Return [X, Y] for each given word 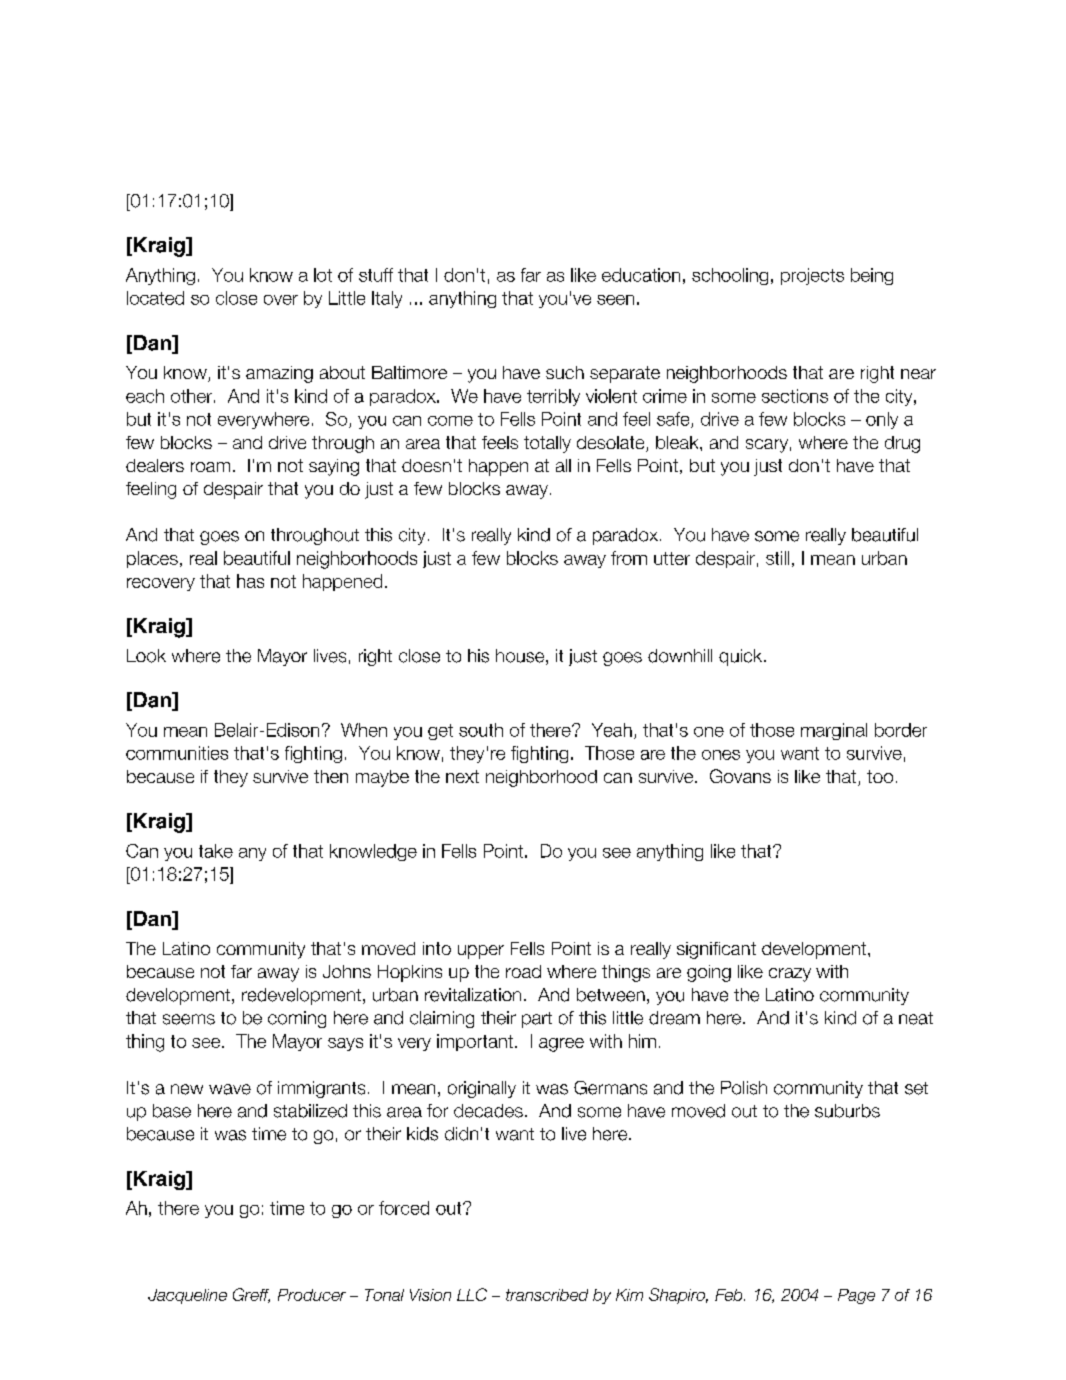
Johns [347, 971]
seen [615, 300]
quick [742, 657]
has [250, 581]
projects [812, 276]
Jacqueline [187, 1296]
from [629, 558]
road [523, 971]
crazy [790, 975]
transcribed [547, 1295]
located [155, 298]
